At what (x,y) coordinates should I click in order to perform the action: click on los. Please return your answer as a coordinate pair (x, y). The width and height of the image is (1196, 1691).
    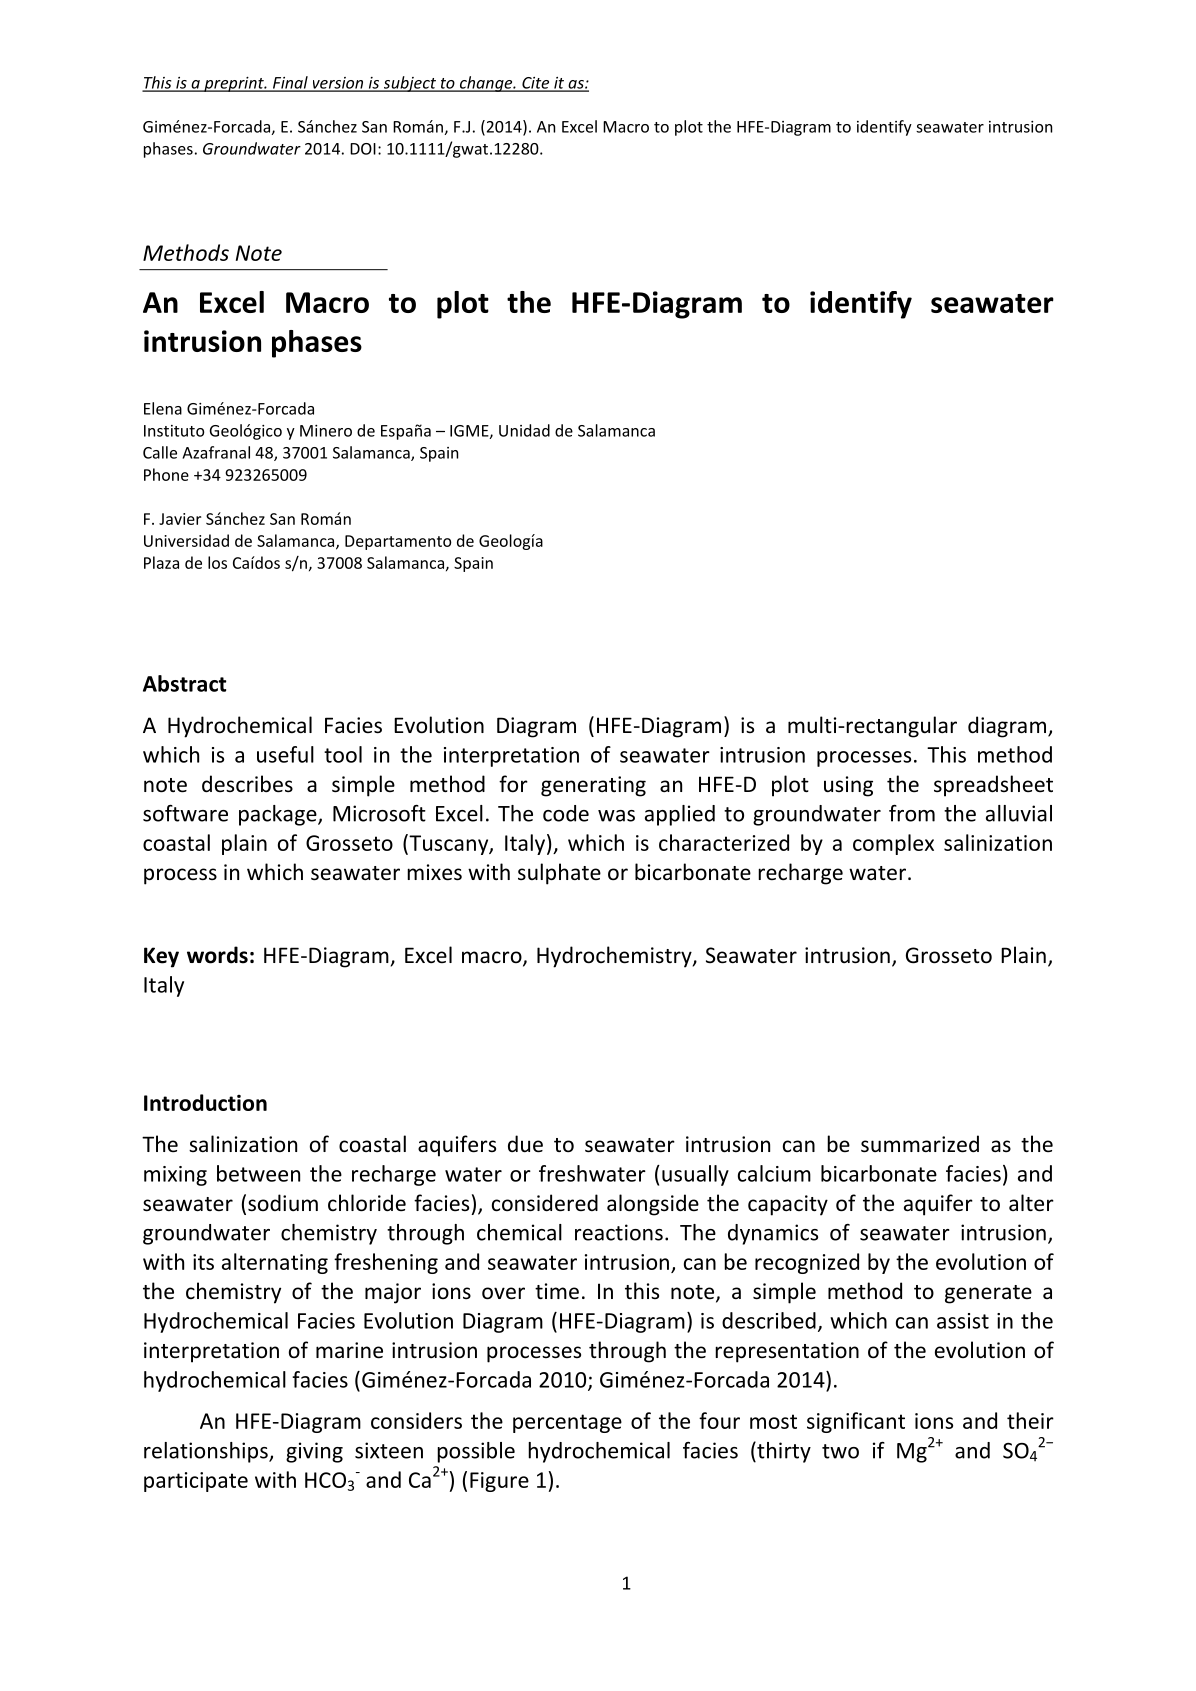
    Looking at the image, I should click on (217, 562).
